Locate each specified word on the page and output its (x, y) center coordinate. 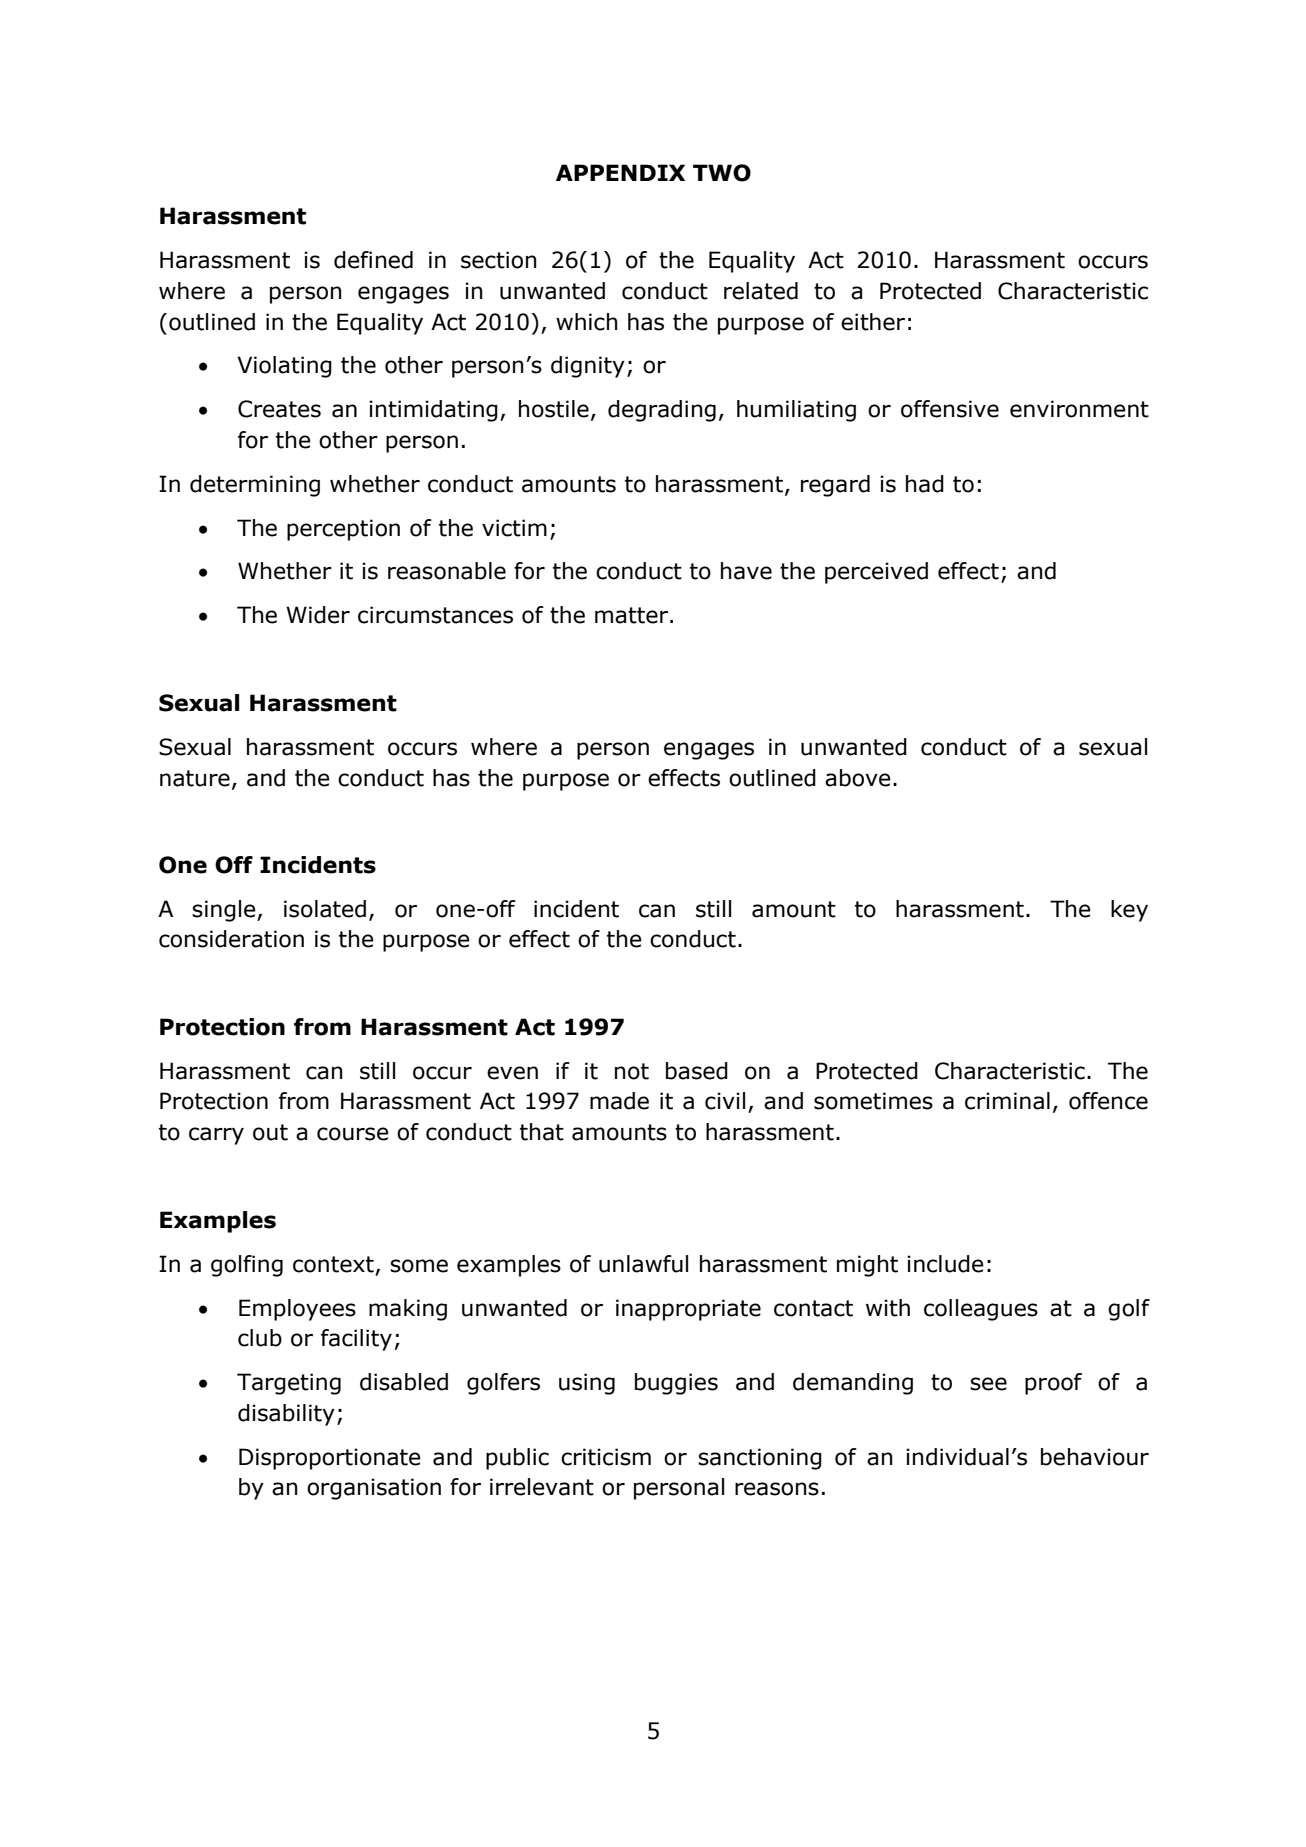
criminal (1007, 1101)
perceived (876, 573)
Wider (318, 615)
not (632, 1071)
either (873, 322)
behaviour (1095, 1457)
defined (373, 260)
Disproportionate (330, 1459)
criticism (606, 1457)
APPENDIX (620, 172)
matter (633, 615)
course (353, 1134)
